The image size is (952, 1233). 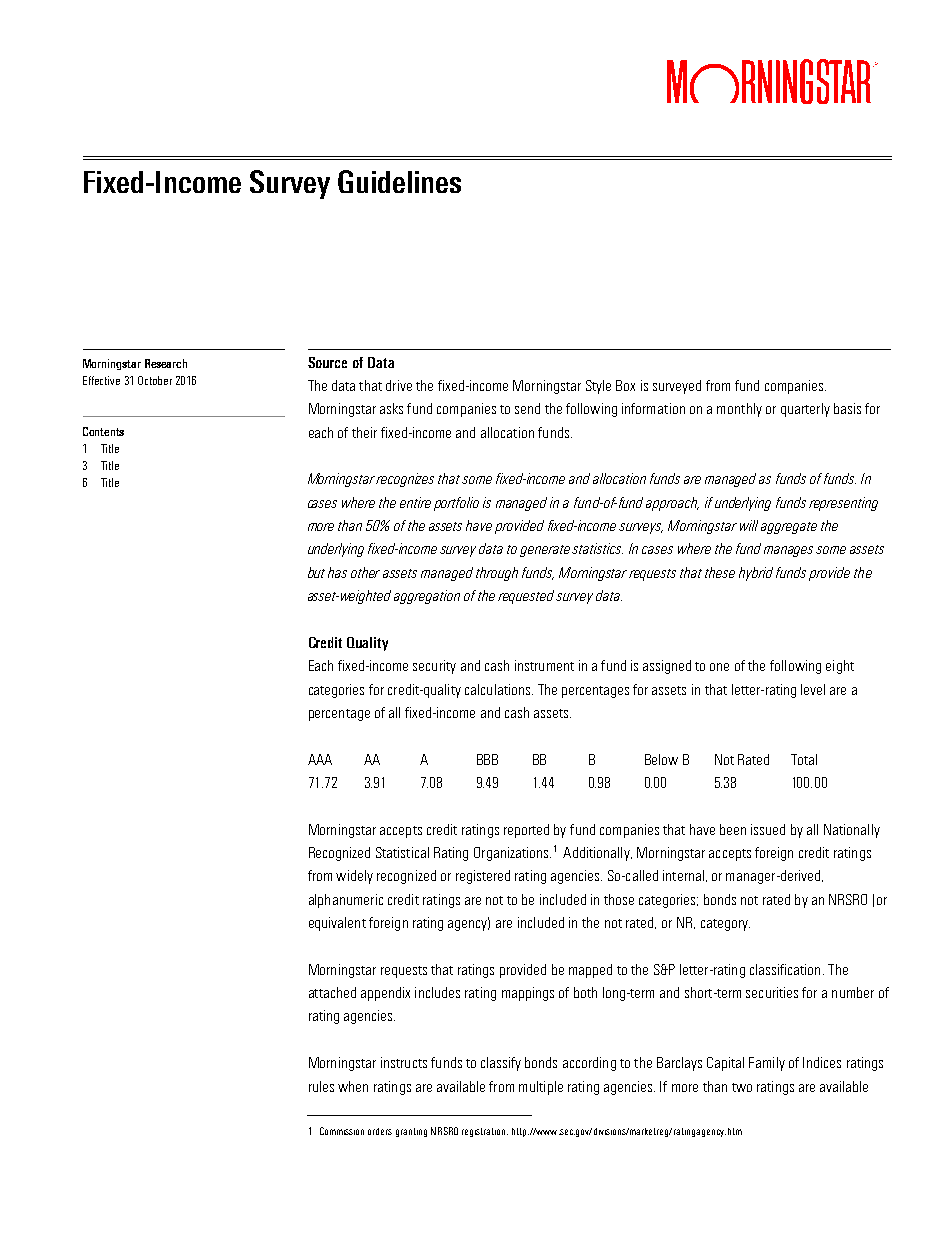 I want to click on Box, so click(x=625, y=385).
